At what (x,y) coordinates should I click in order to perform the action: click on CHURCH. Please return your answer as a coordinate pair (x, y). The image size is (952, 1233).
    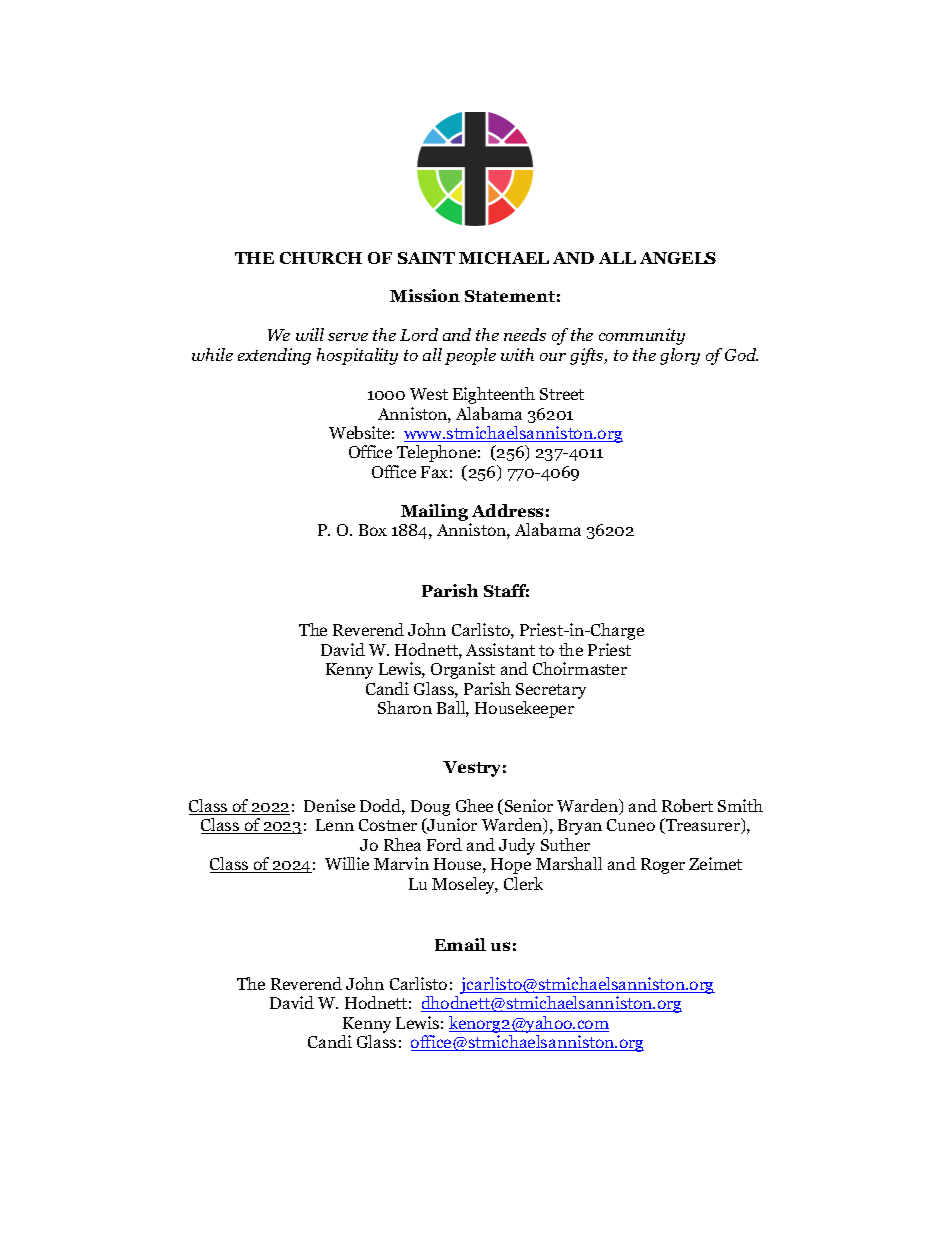
    Looking at the image, I should click on (321, 258).
